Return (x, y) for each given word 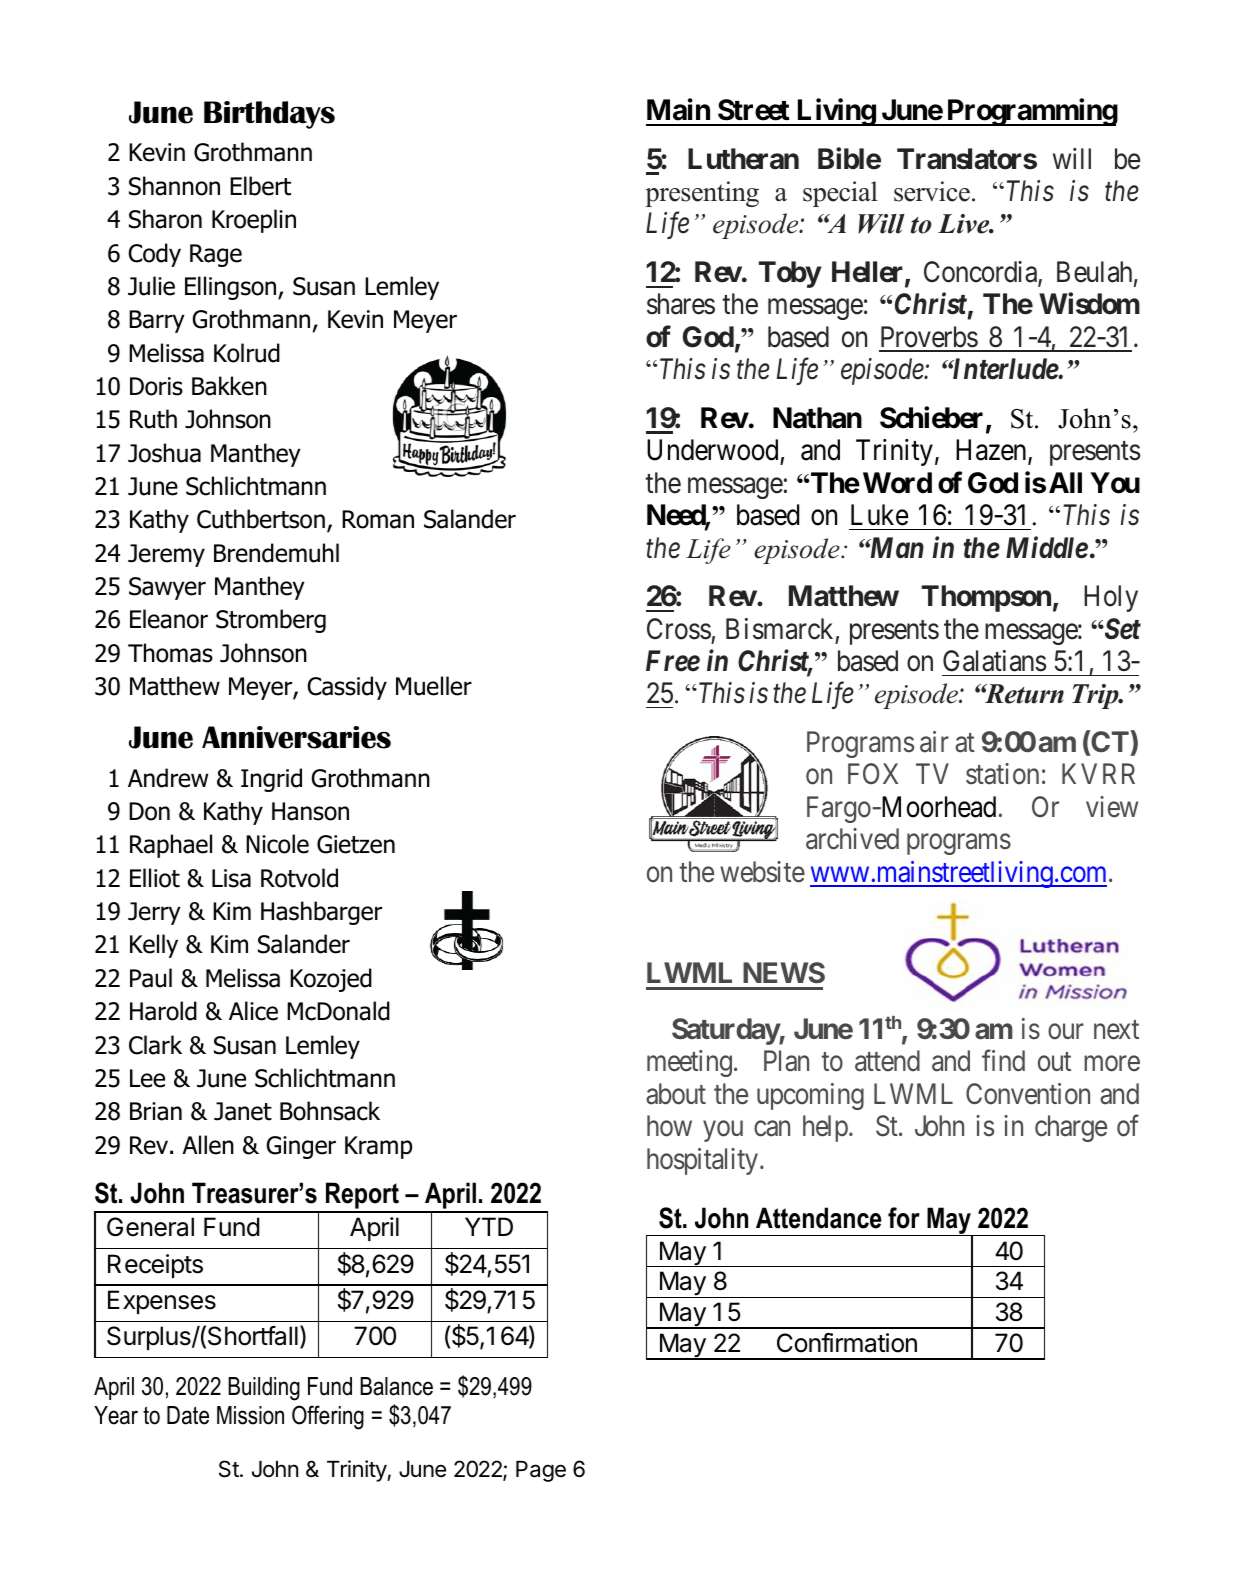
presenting (702, 194)
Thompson (986, 598)
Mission (250, 1415)
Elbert (260, 186)
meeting (689, 1063)
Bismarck (779, 629)
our (1066, 1032)
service (932, 191)
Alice (253, 1011)
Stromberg (271, 621)
